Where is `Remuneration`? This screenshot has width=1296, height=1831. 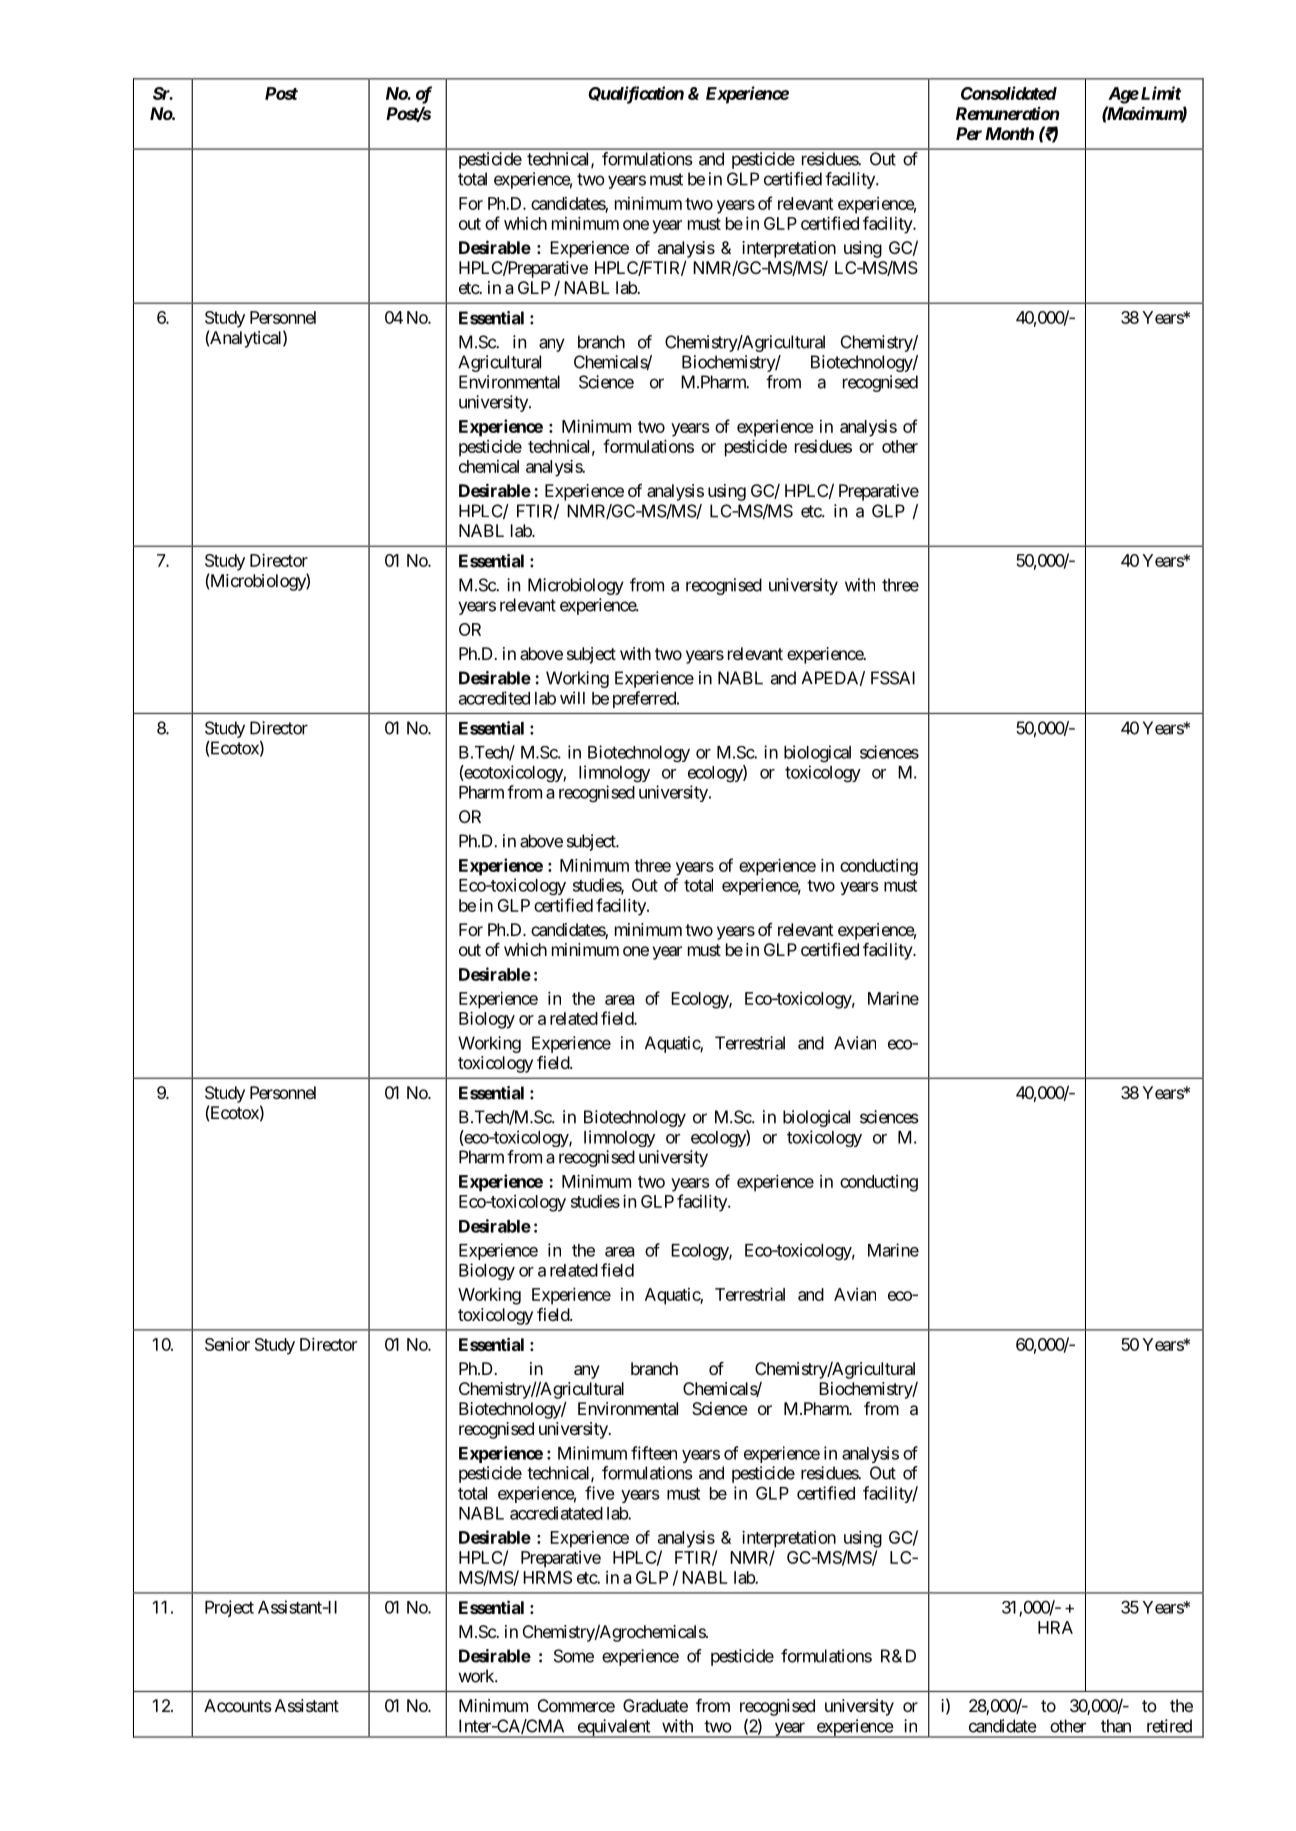
Remuneration is located at coordinates (1007, 113).
